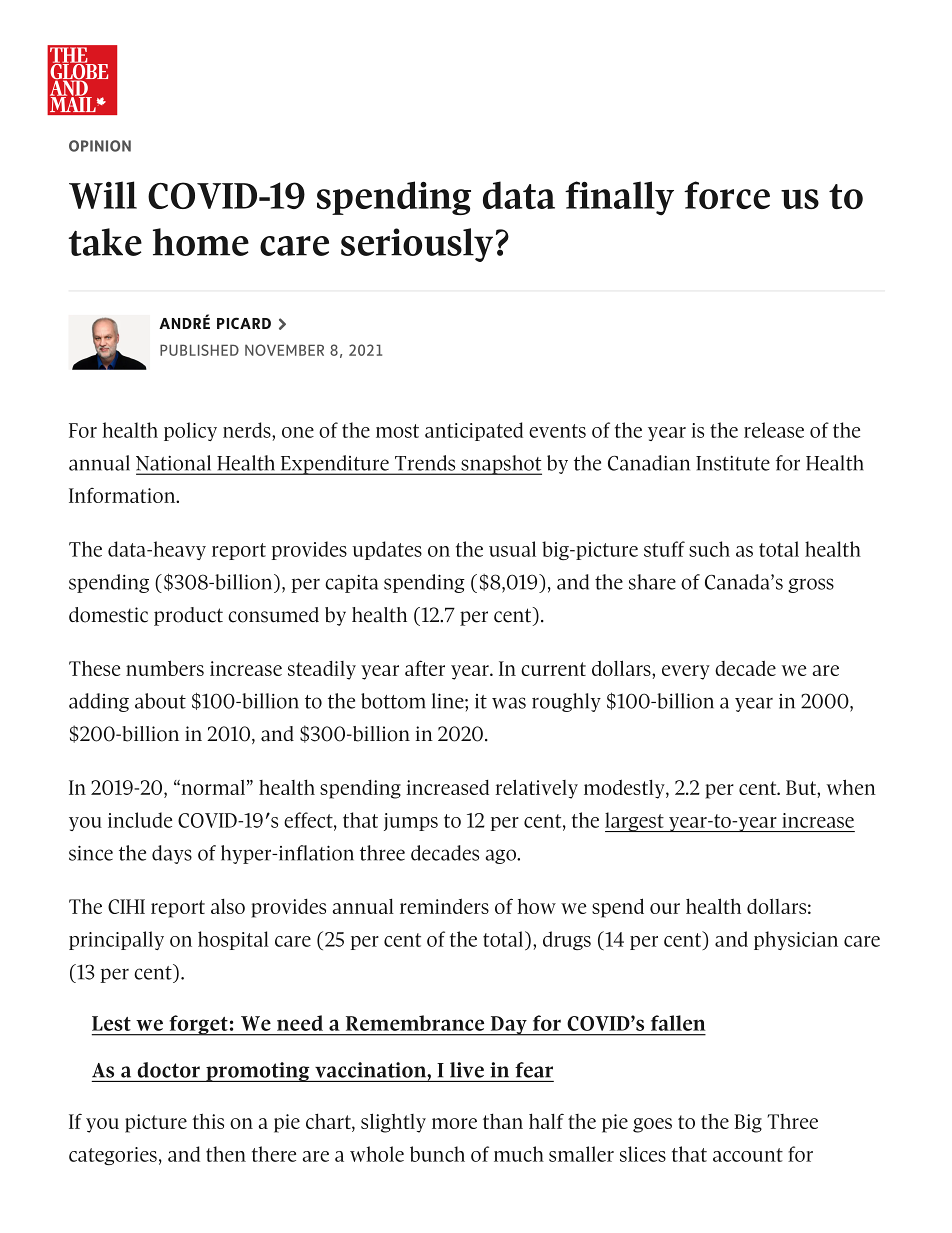 This page has width=952, height=1233. Describe the element at coordinates (208, 1121) in the page. I see `this` at that location.
